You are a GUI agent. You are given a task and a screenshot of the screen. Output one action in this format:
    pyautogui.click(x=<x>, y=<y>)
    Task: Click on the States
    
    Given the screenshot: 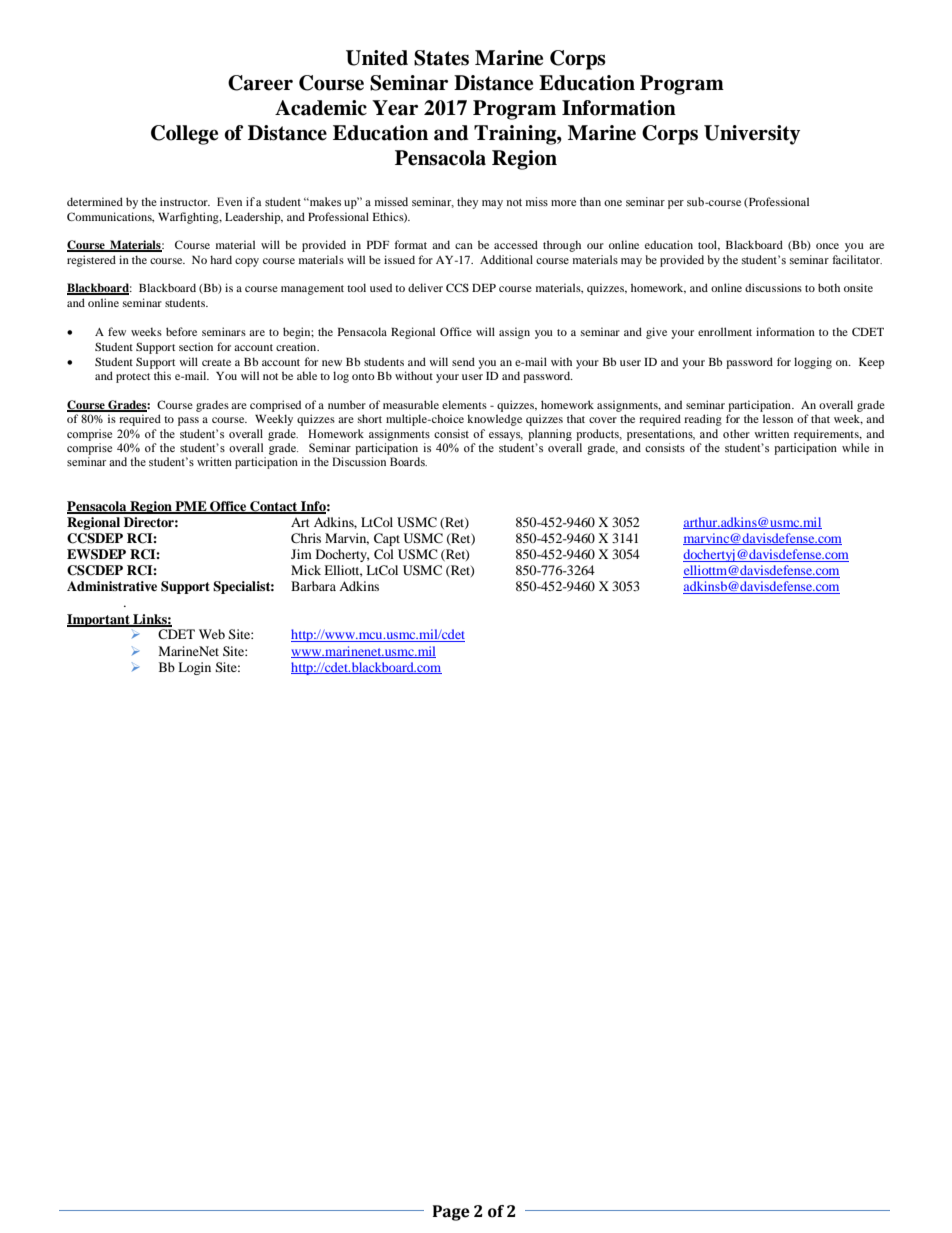 What is the action you would take?
    pyautogui.click(x=441, y=58)
